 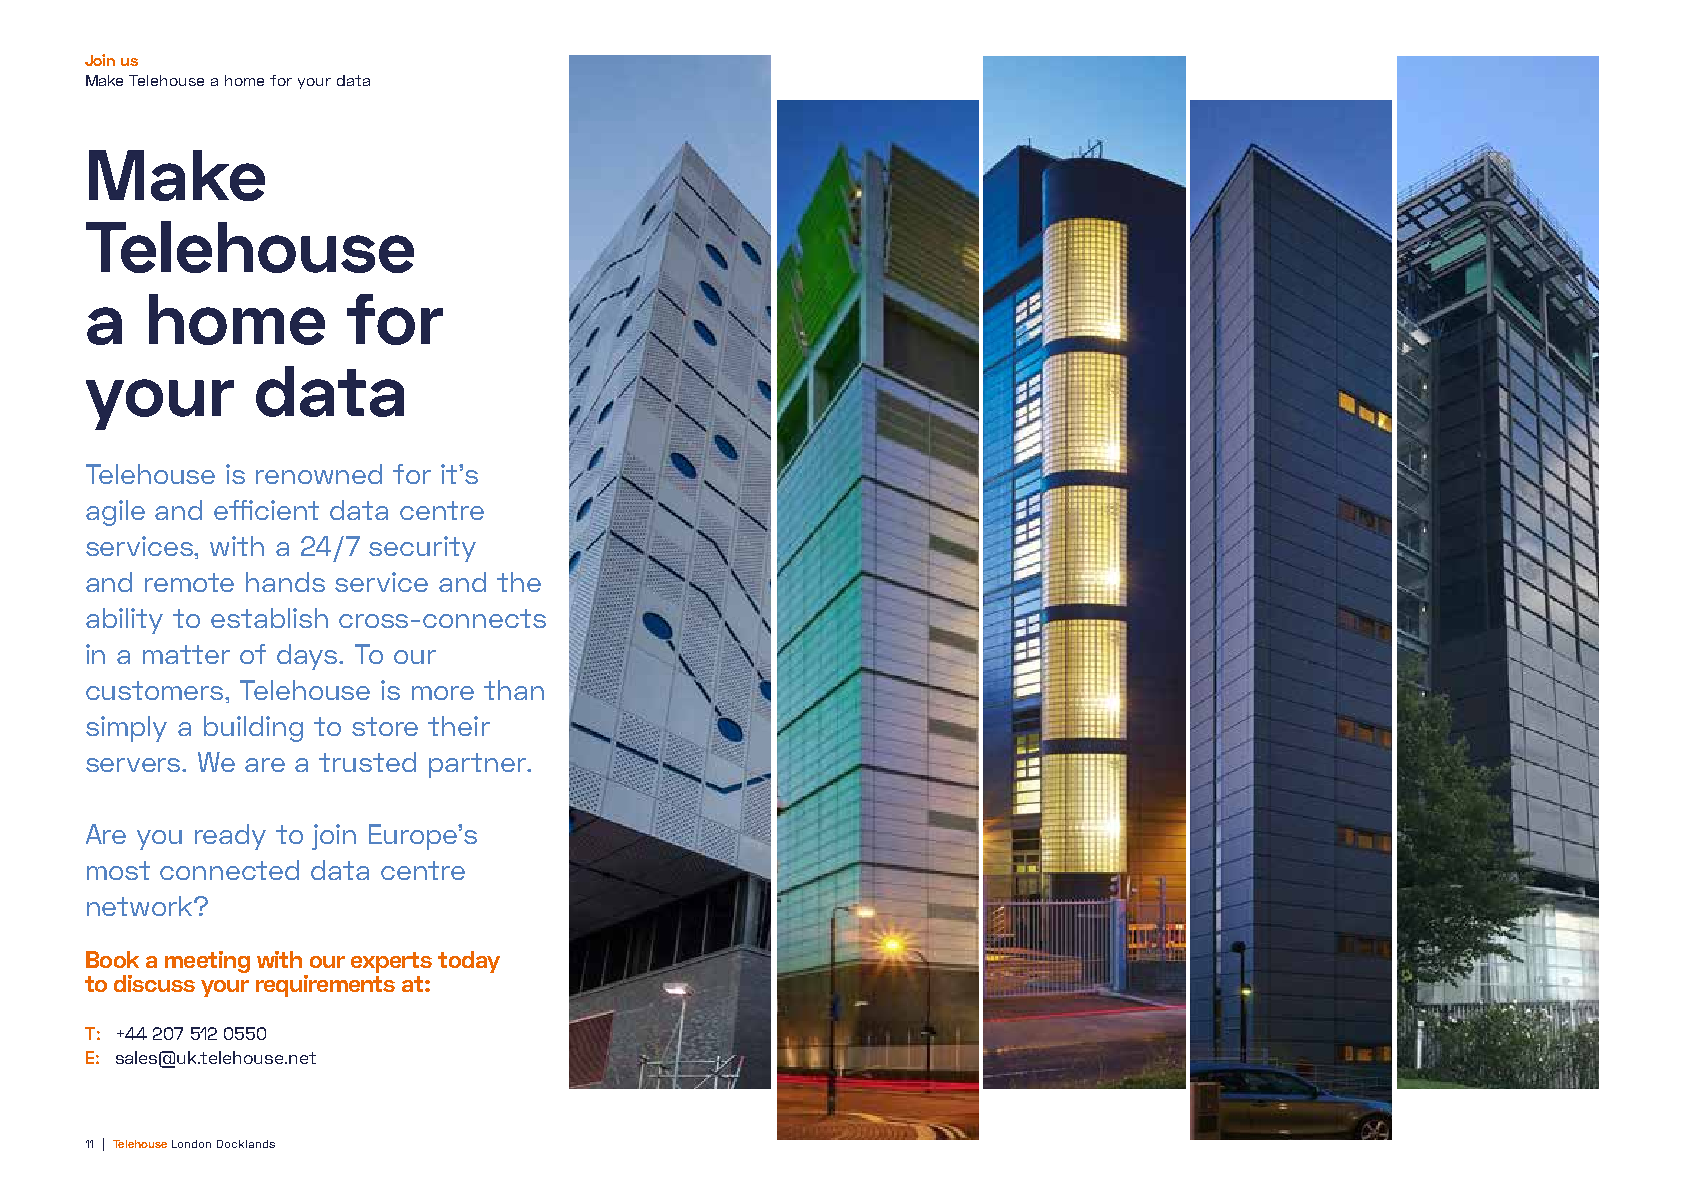 What do you see at coordinates (191, 1144) in the image?
I see `London` at bounding box center [191, 1144].
